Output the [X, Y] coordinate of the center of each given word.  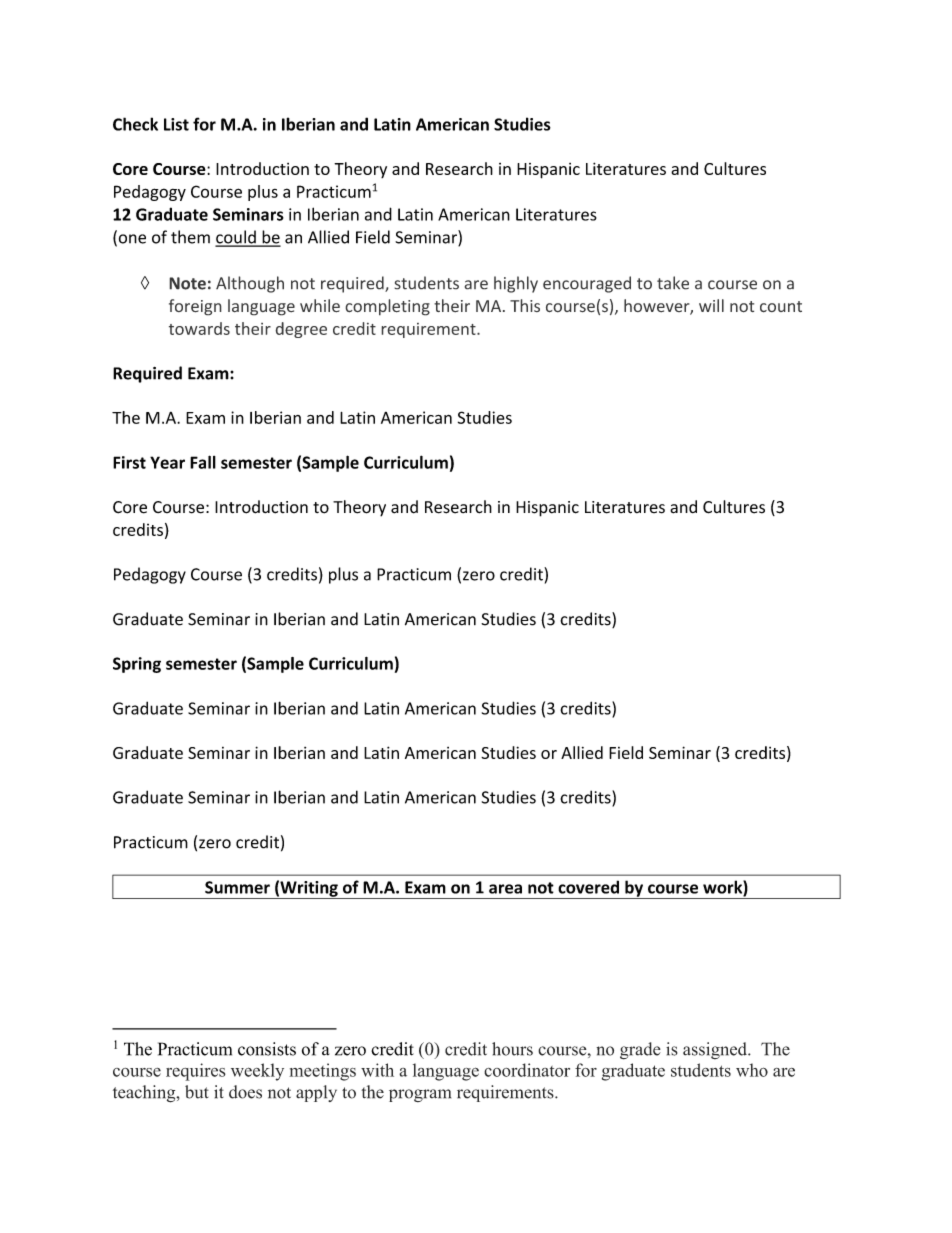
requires [196, 1072]
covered [588, 887]
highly [516, 284]
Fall [203, 462]
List [176, 124]
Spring [137, 665]
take [673, 283]
